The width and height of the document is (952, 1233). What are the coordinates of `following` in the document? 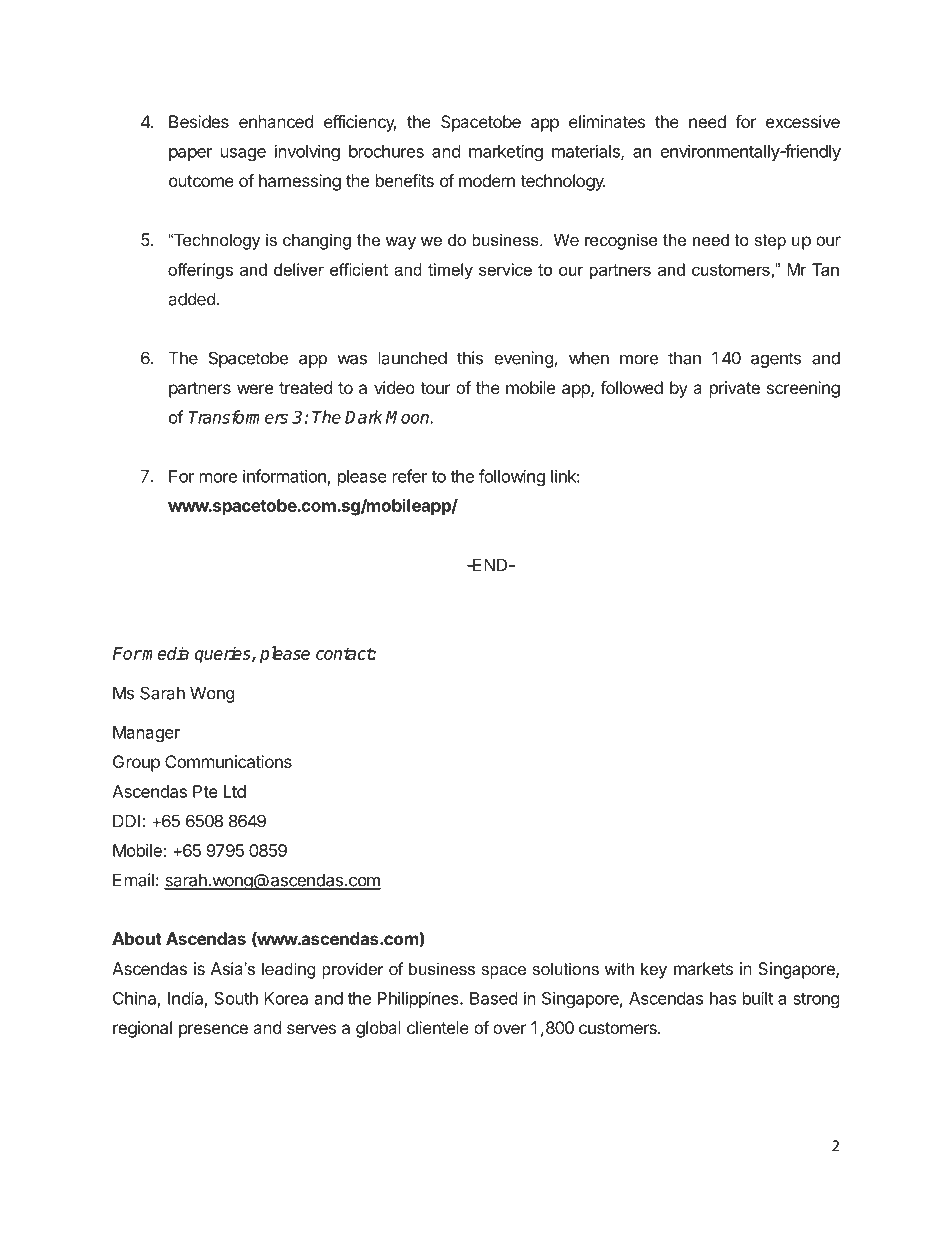 It's located at (512, 477).
